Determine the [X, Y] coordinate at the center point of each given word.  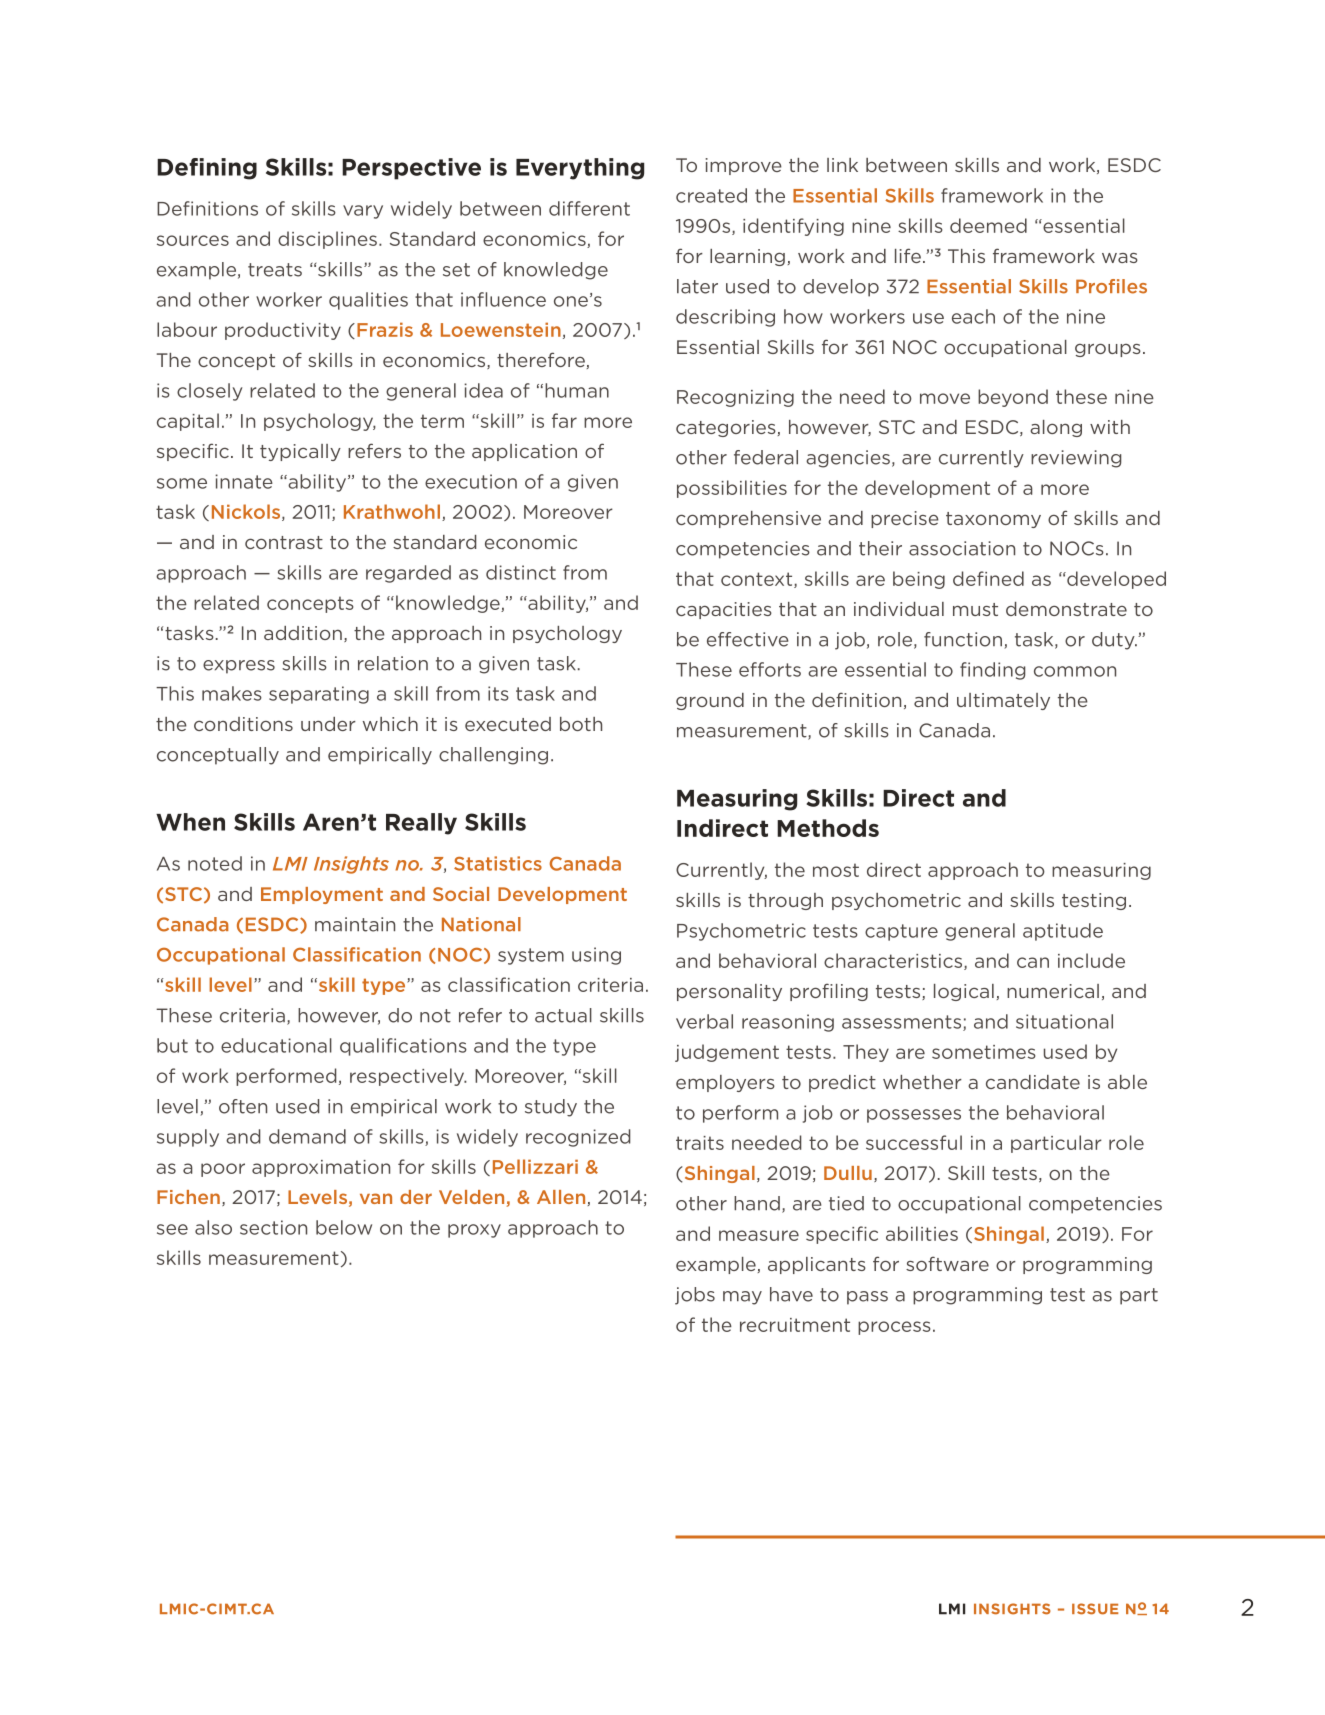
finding [993, 671]
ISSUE [1095, 1609]
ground [710, 701]
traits [700, 1143]
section [273, 1227]
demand [307, 1136]
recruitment [795, 1325]
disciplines [327, 240]
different [589, 208]
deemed [988, 225]
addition [303, 633]
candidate [1033, 1082]
